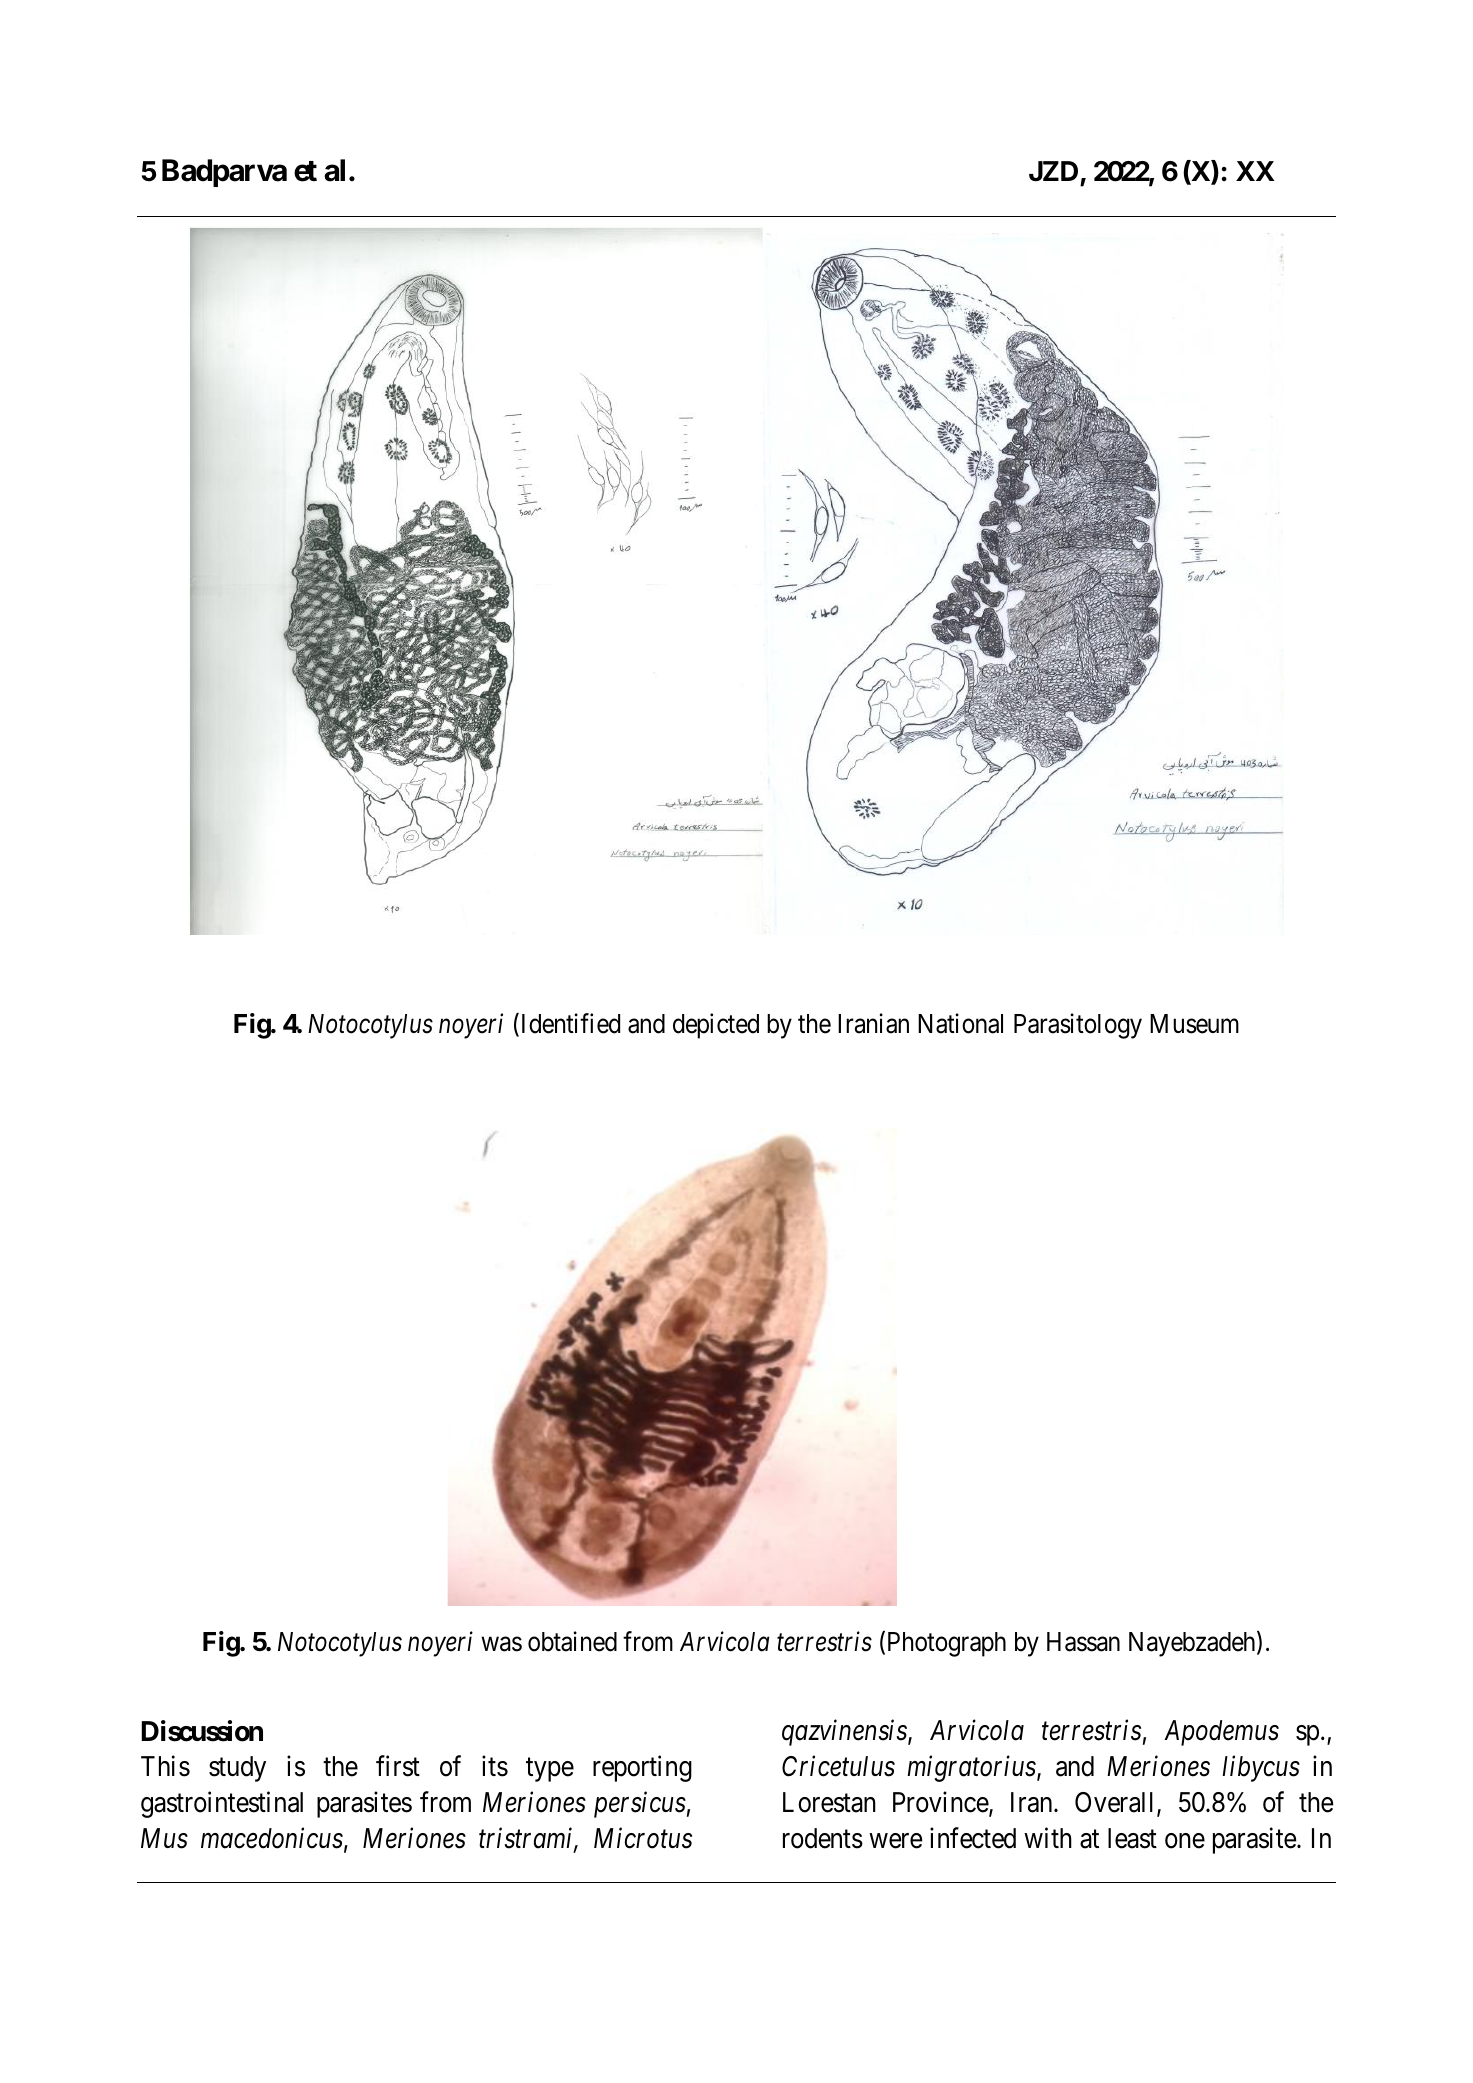 This image has width=1473, height=2083. Describe the element at coordinates (1116, 1804) in the image. I see `Overall` at that location.
